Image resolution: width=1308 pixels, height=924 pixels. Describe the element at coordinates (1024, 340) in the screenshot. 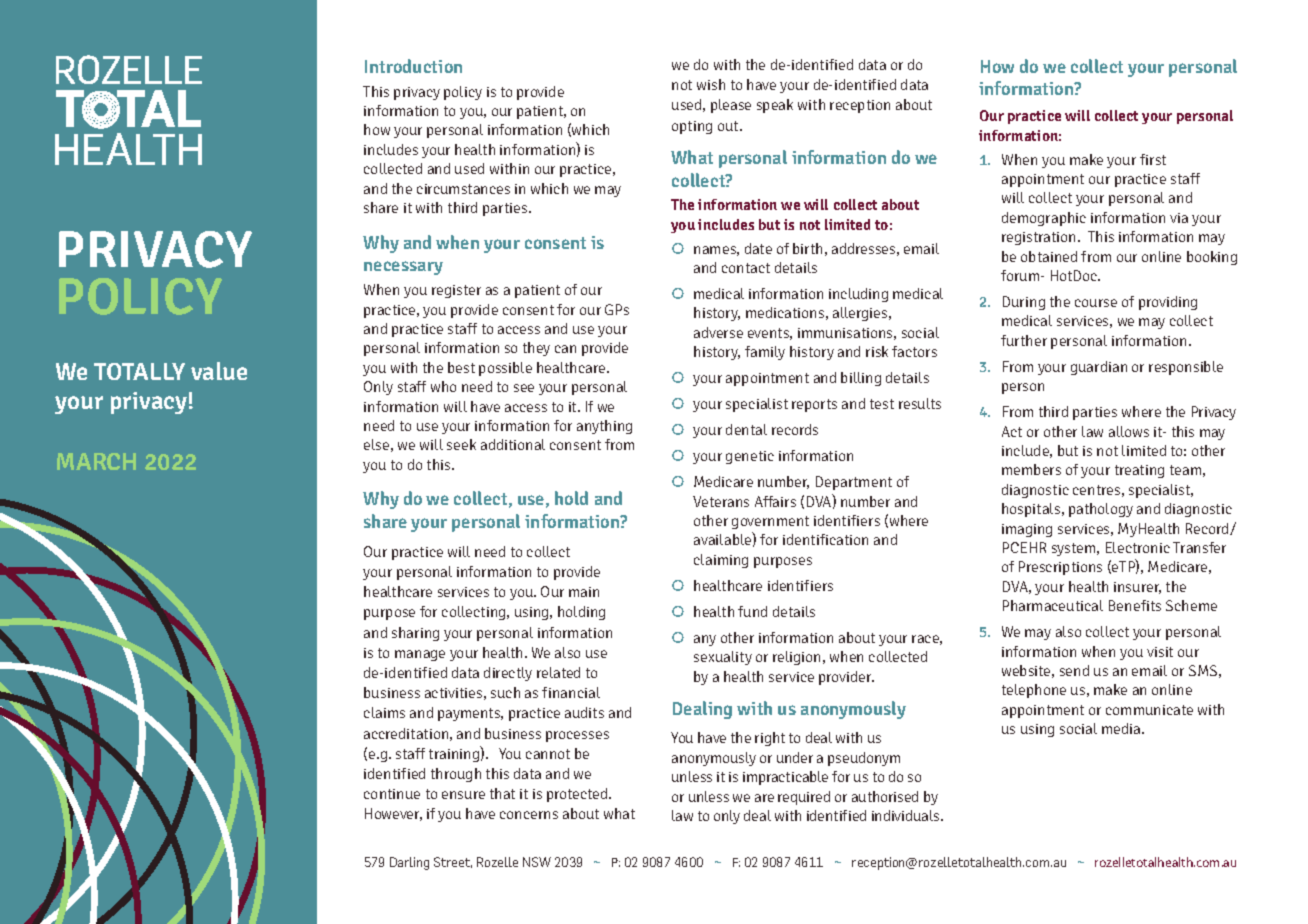

I see `further` at that location.
